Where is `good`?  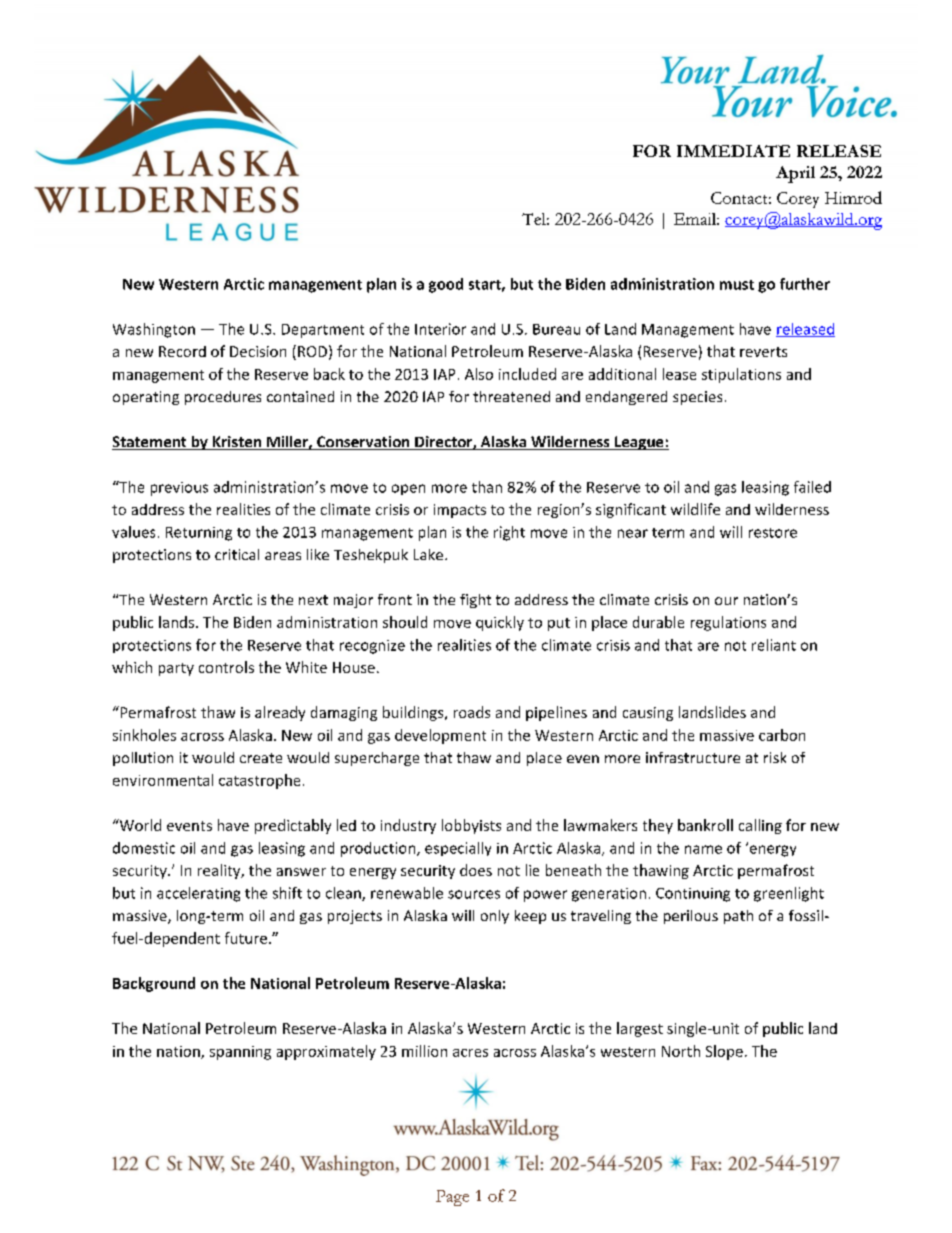
good is located at coordinates (446, 285).
